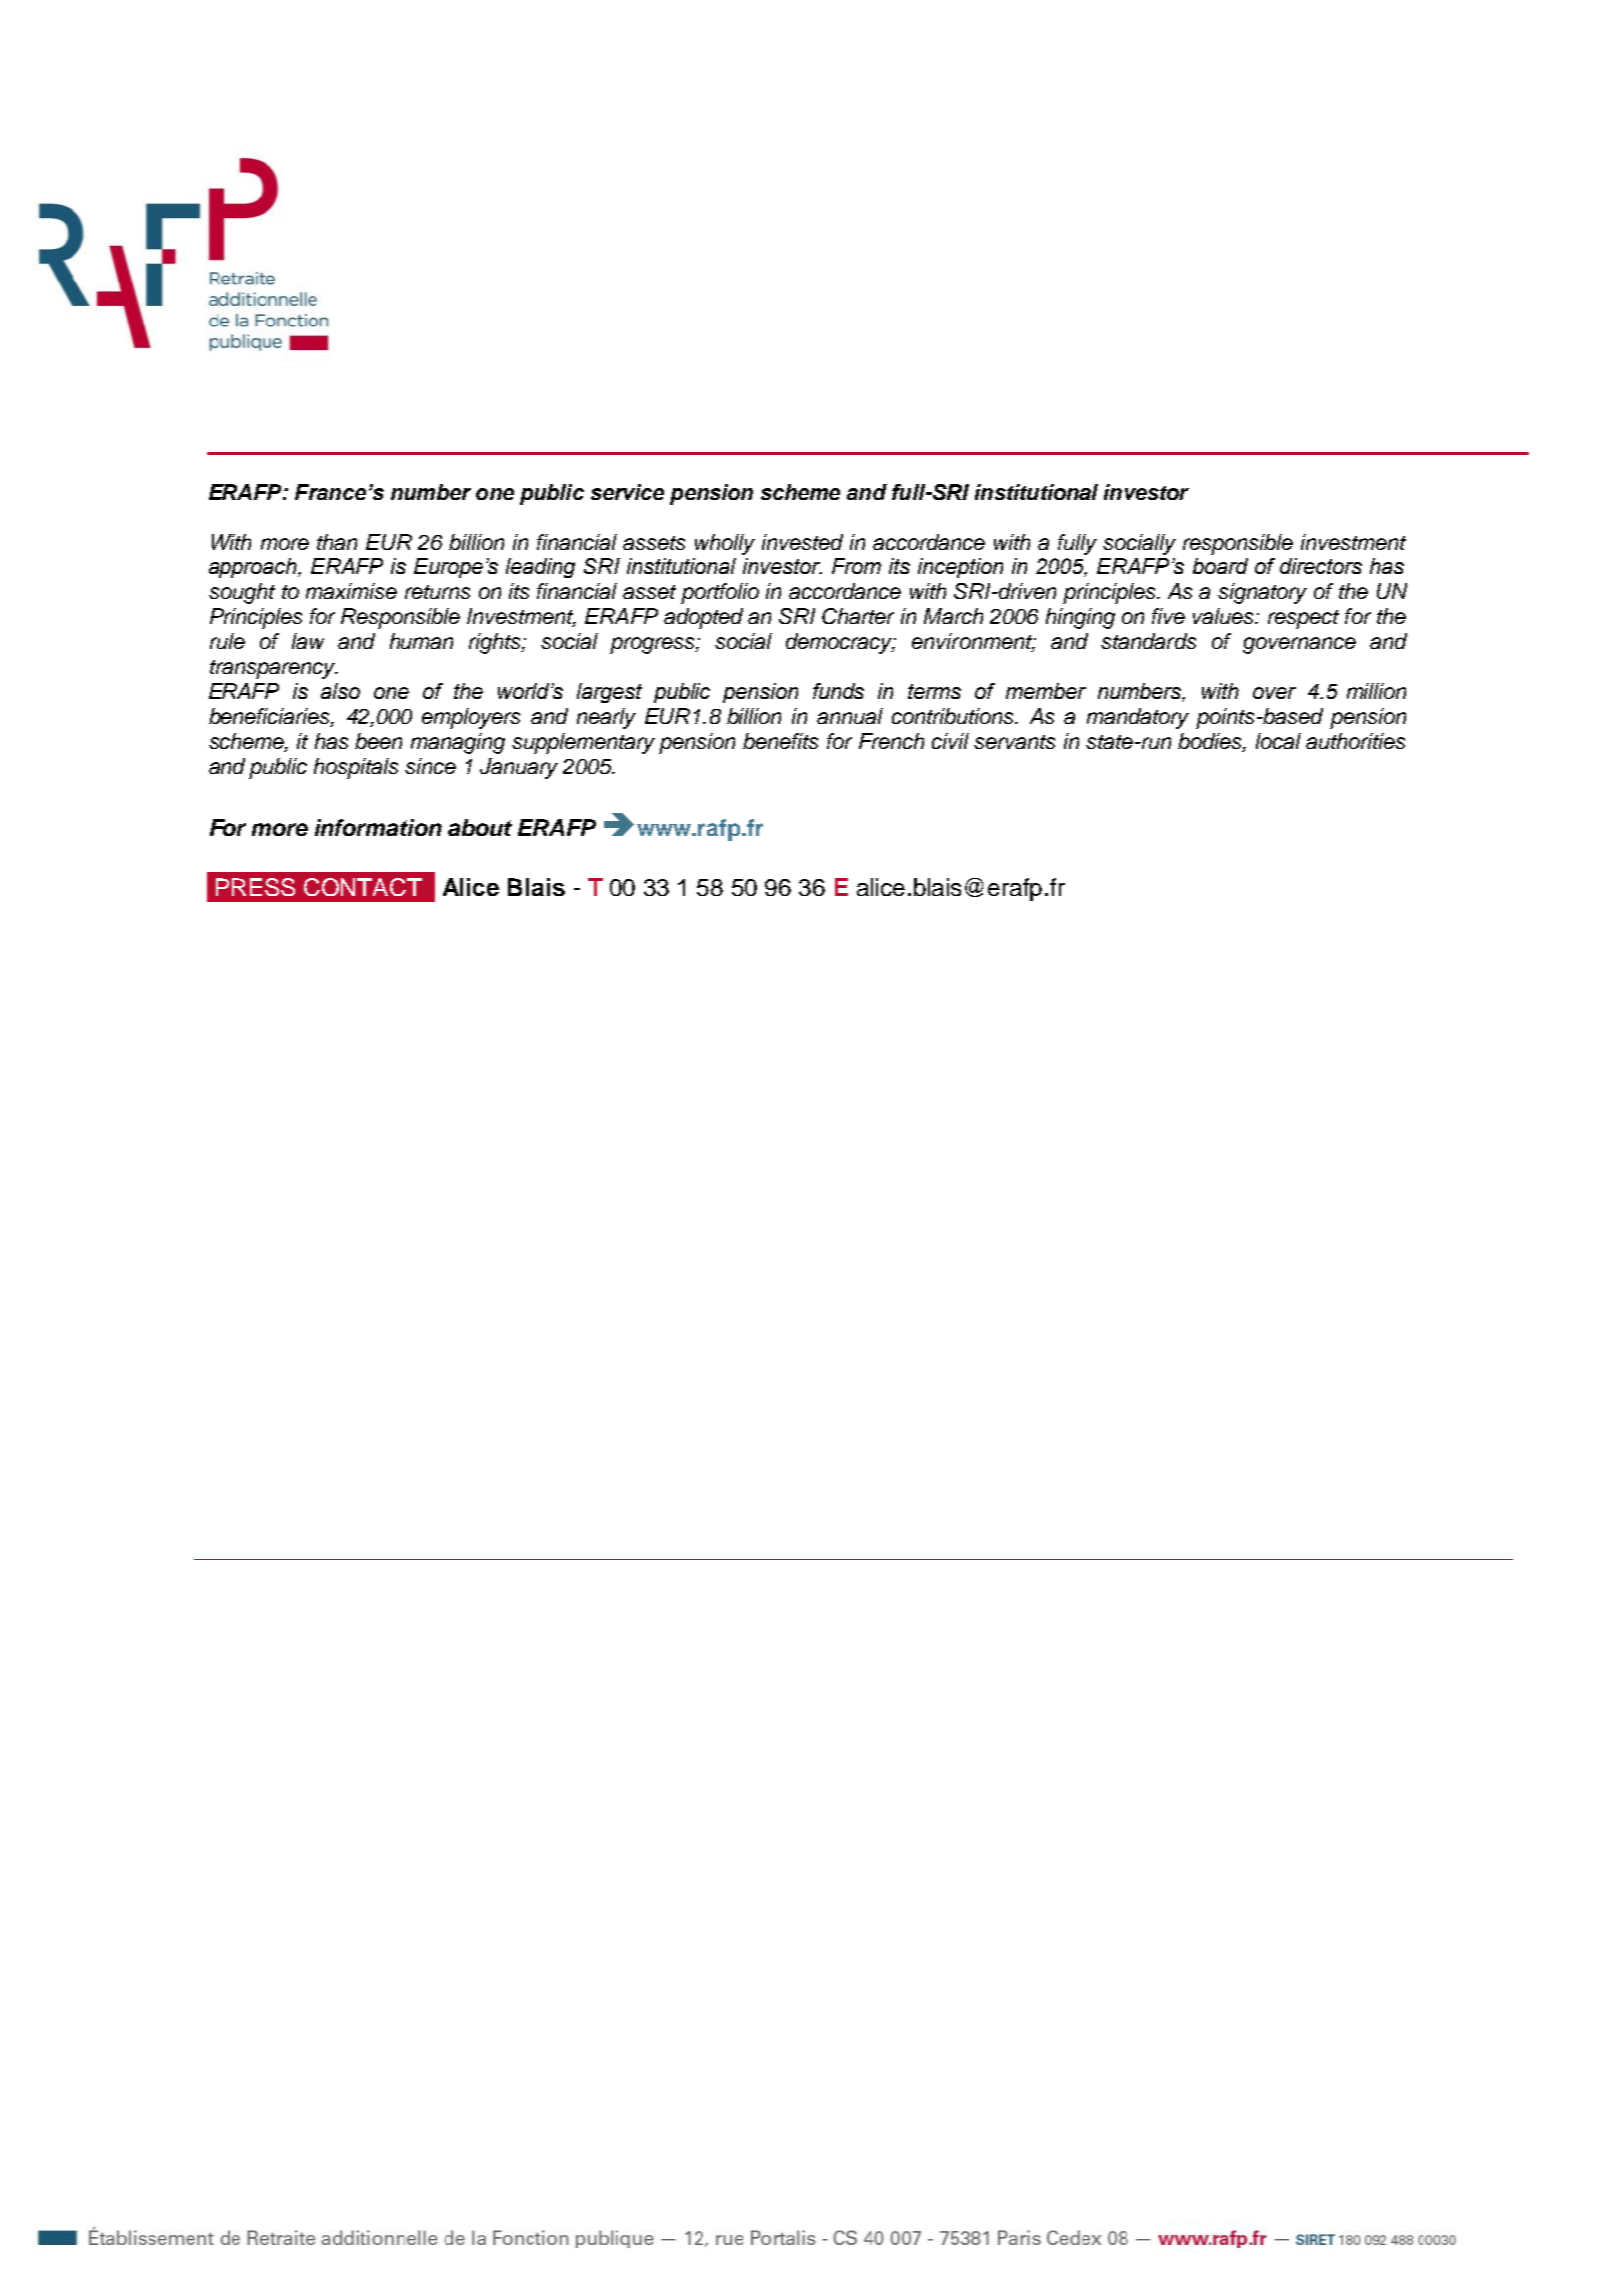 The image size is (1613, 2282). What do you see at coordinates (1376, 691) in the screenshot?
I see `million` at bounding box center [1376, 691].
